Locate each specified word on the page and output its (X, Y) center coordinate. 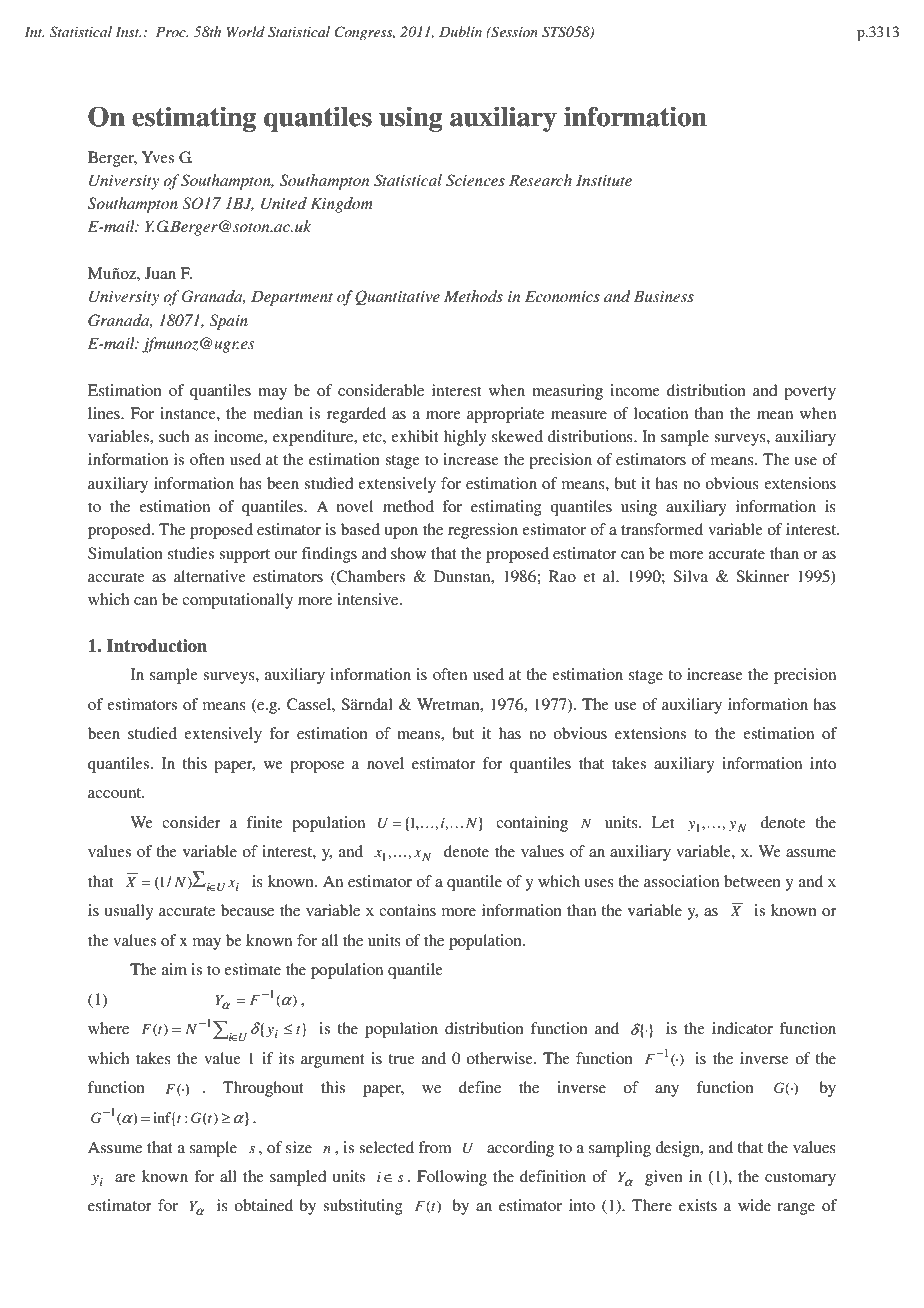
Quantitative (397, 297)
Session (513, 32)
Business (664, 296)
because (247, 910)
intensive (369, 599)
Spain (228, 322)
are (125, 1178)
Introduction (157, 646)
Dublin (460, 31)
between (752, 881)
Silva (690, 576)
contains (407, 910)
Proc (172, 32)
